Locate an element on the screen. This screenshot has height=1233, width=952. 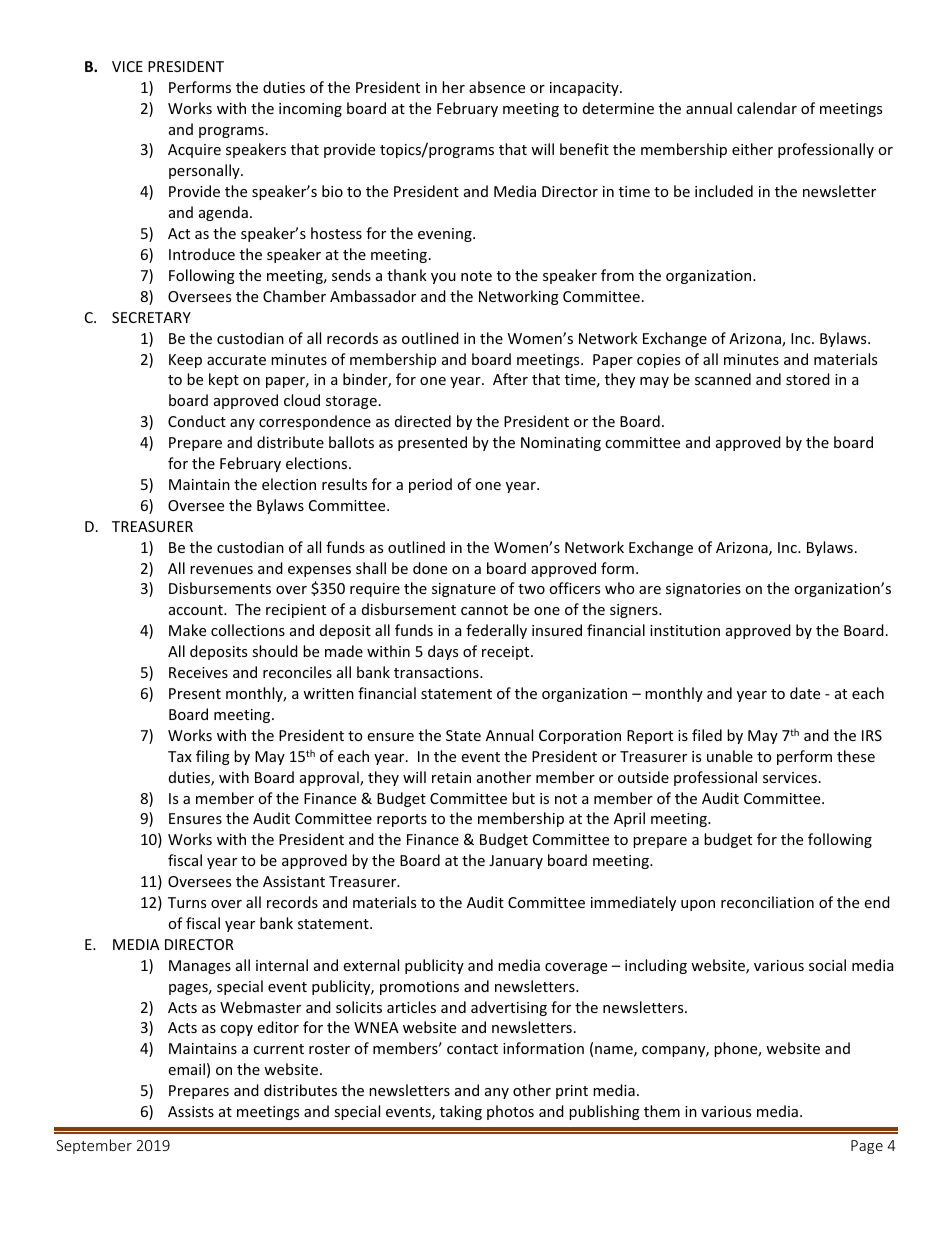
Acquire is located at coordinates (194, 151).
